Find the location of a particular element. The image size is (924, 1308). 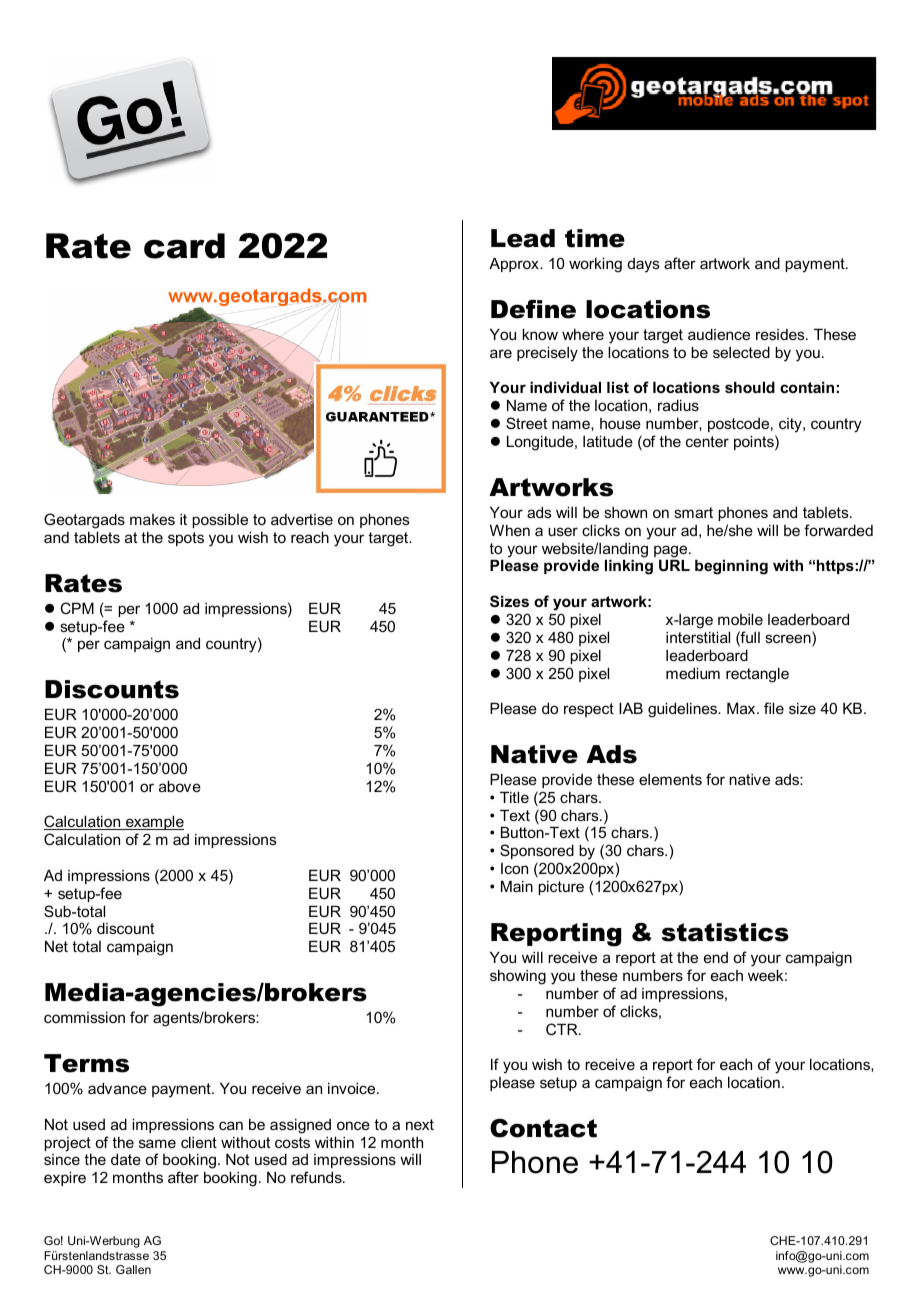

statistics is located at coordinates (725, 932).
